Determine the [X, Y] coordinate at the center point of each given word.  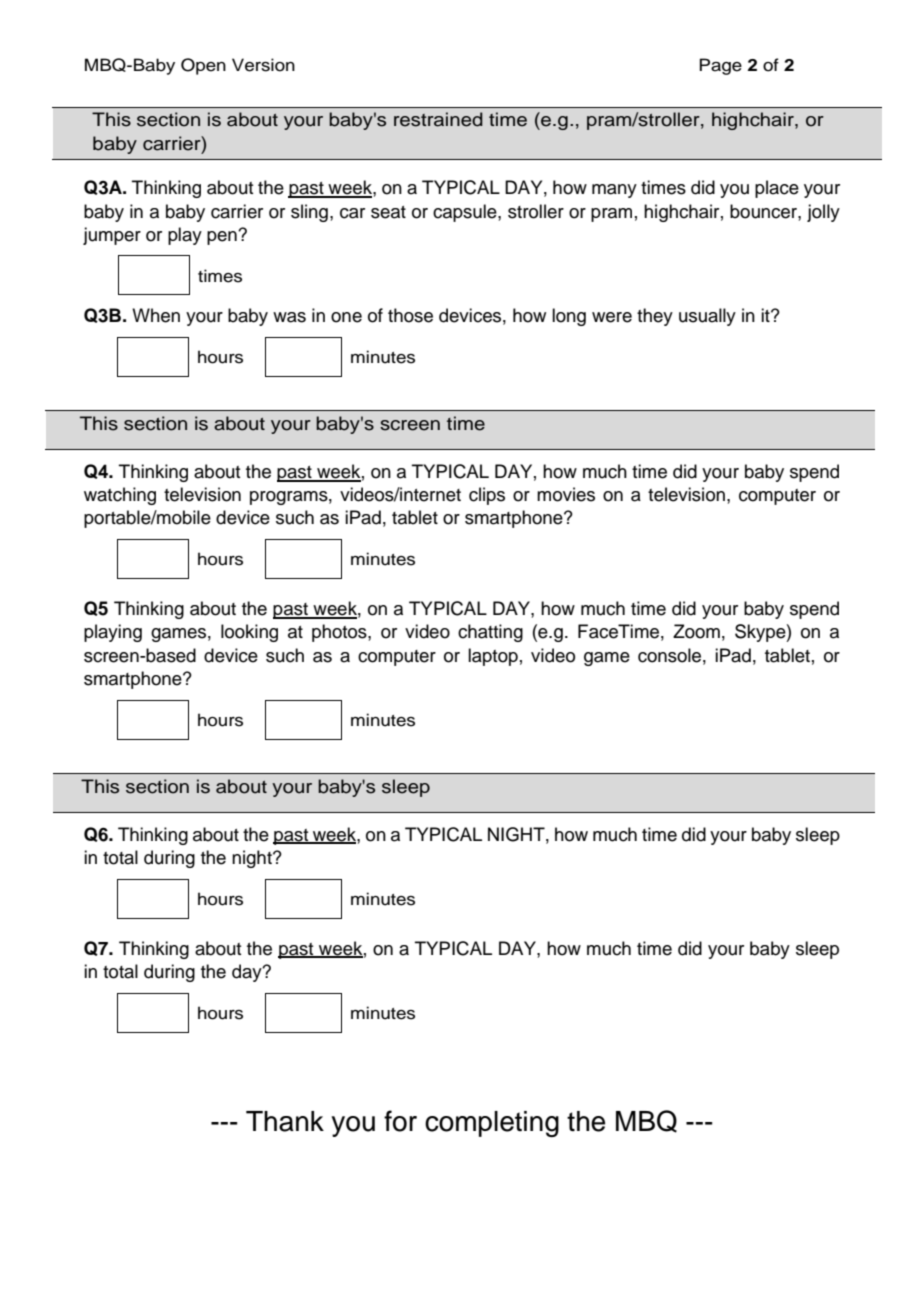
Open [203, 66]
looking [249, 633]
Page [721, 66]
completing [492, 1124]
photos [340, 633]
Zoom [696, 631]
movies [566, 494]
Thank [285, 1121]
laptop [493, 657]
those [410, 315]
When [156, 315]
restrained [438, 119]
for [400, 1121]
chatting [490, 633]
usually [707, 317]
